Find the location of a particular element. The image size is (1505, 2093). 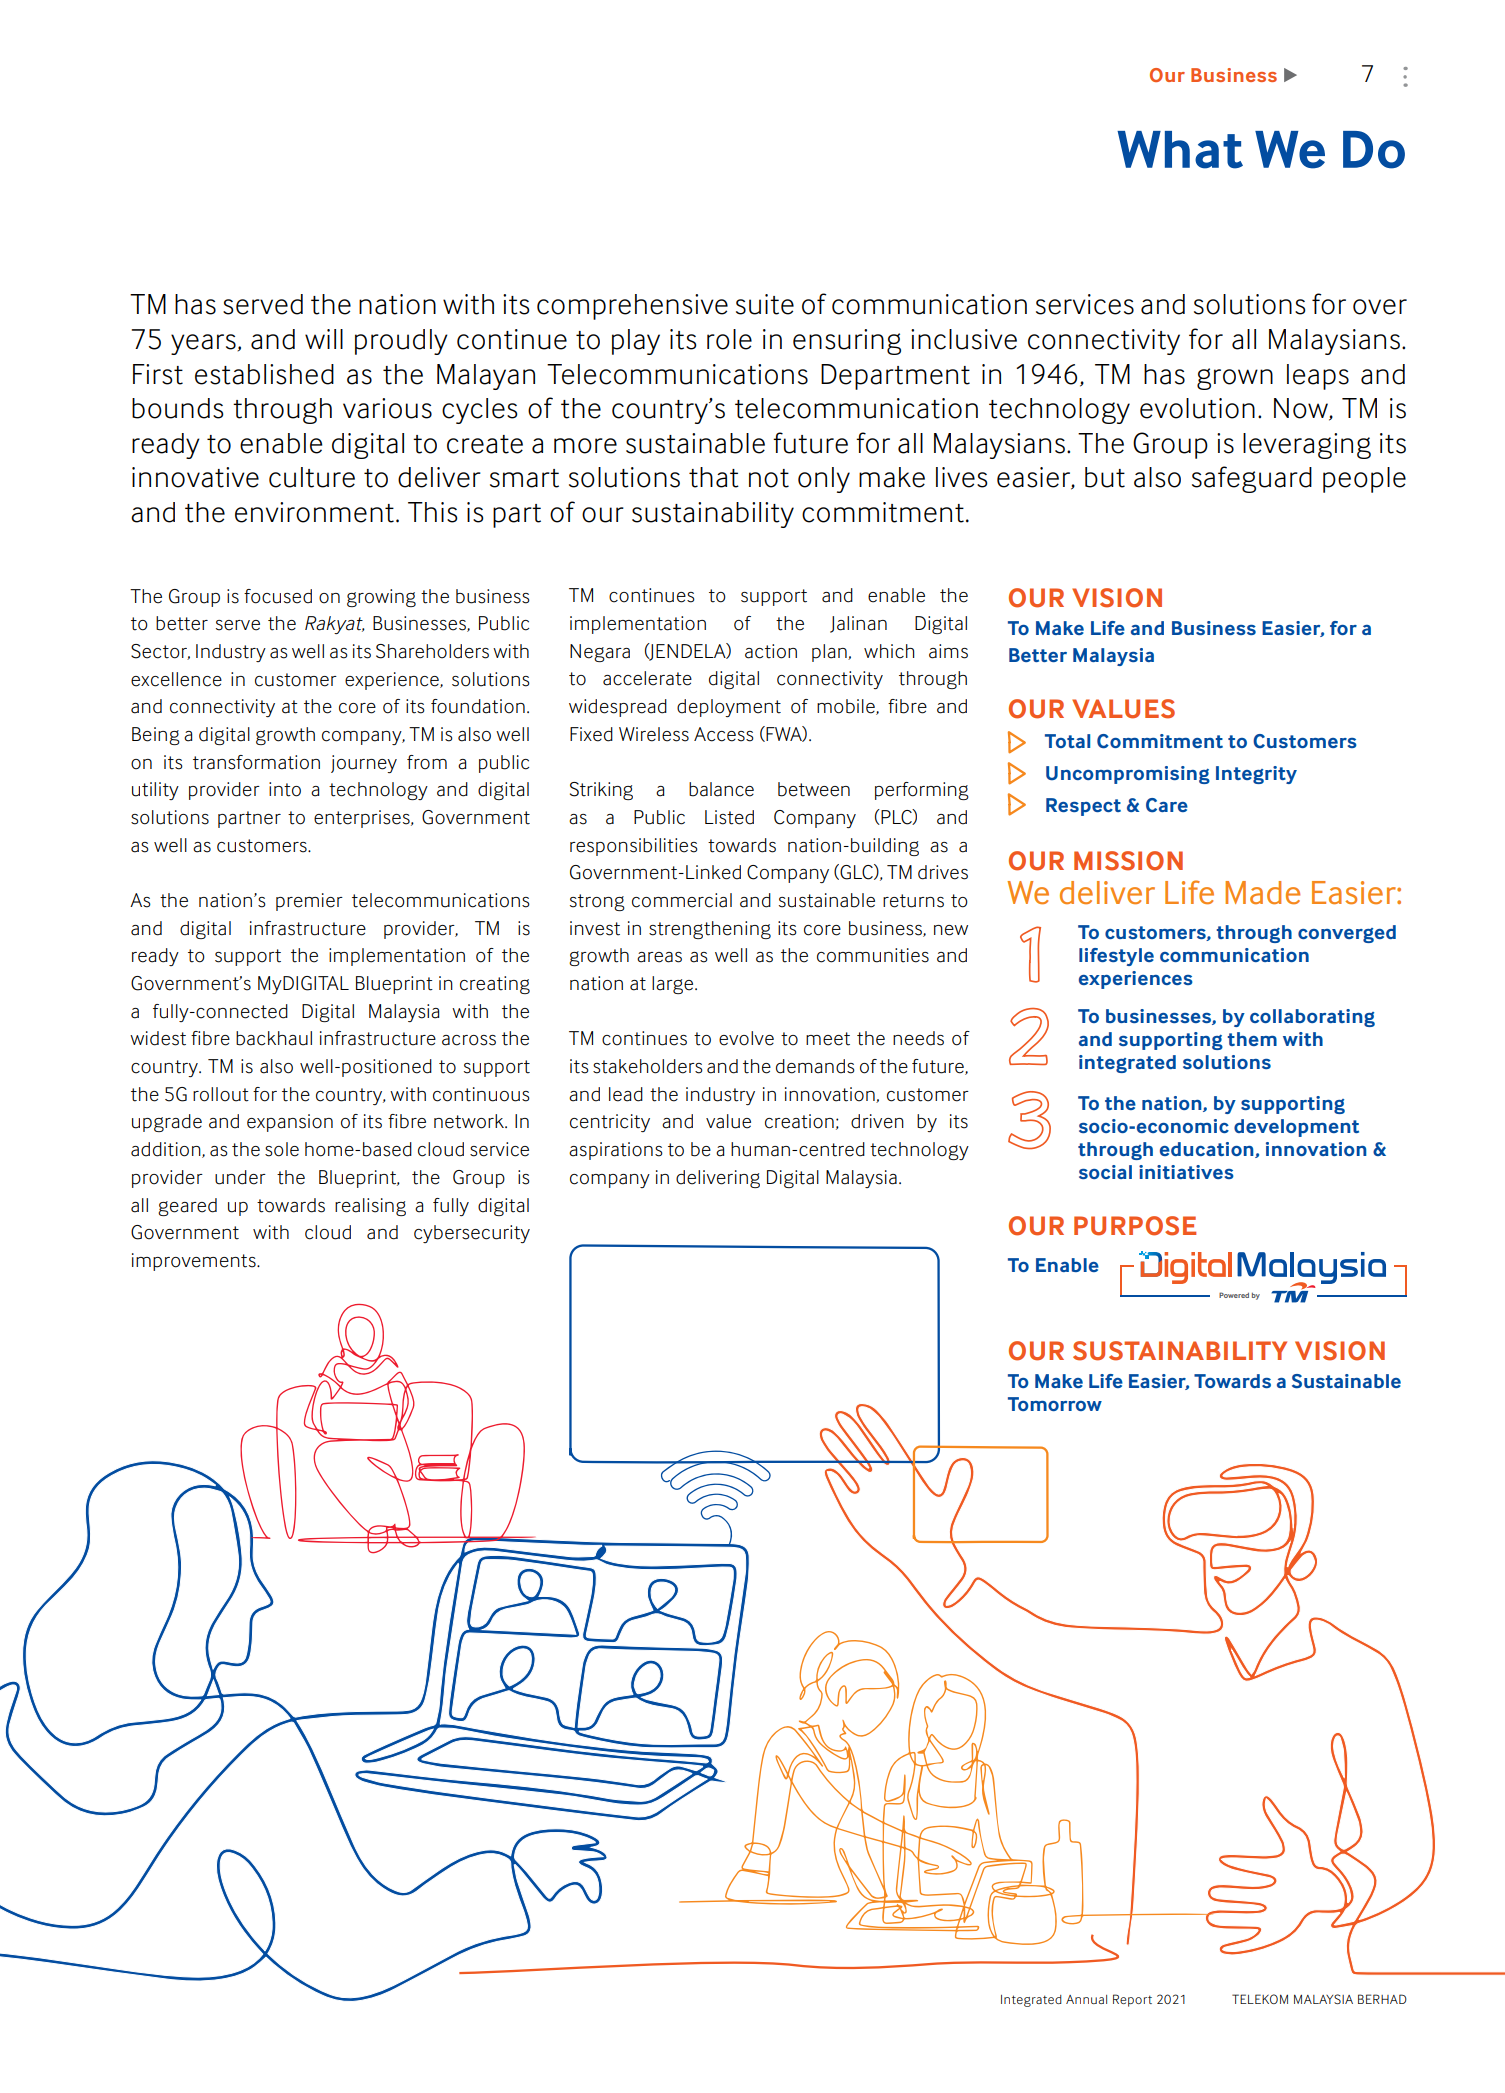

focused is located at coordinates (278, 596).
